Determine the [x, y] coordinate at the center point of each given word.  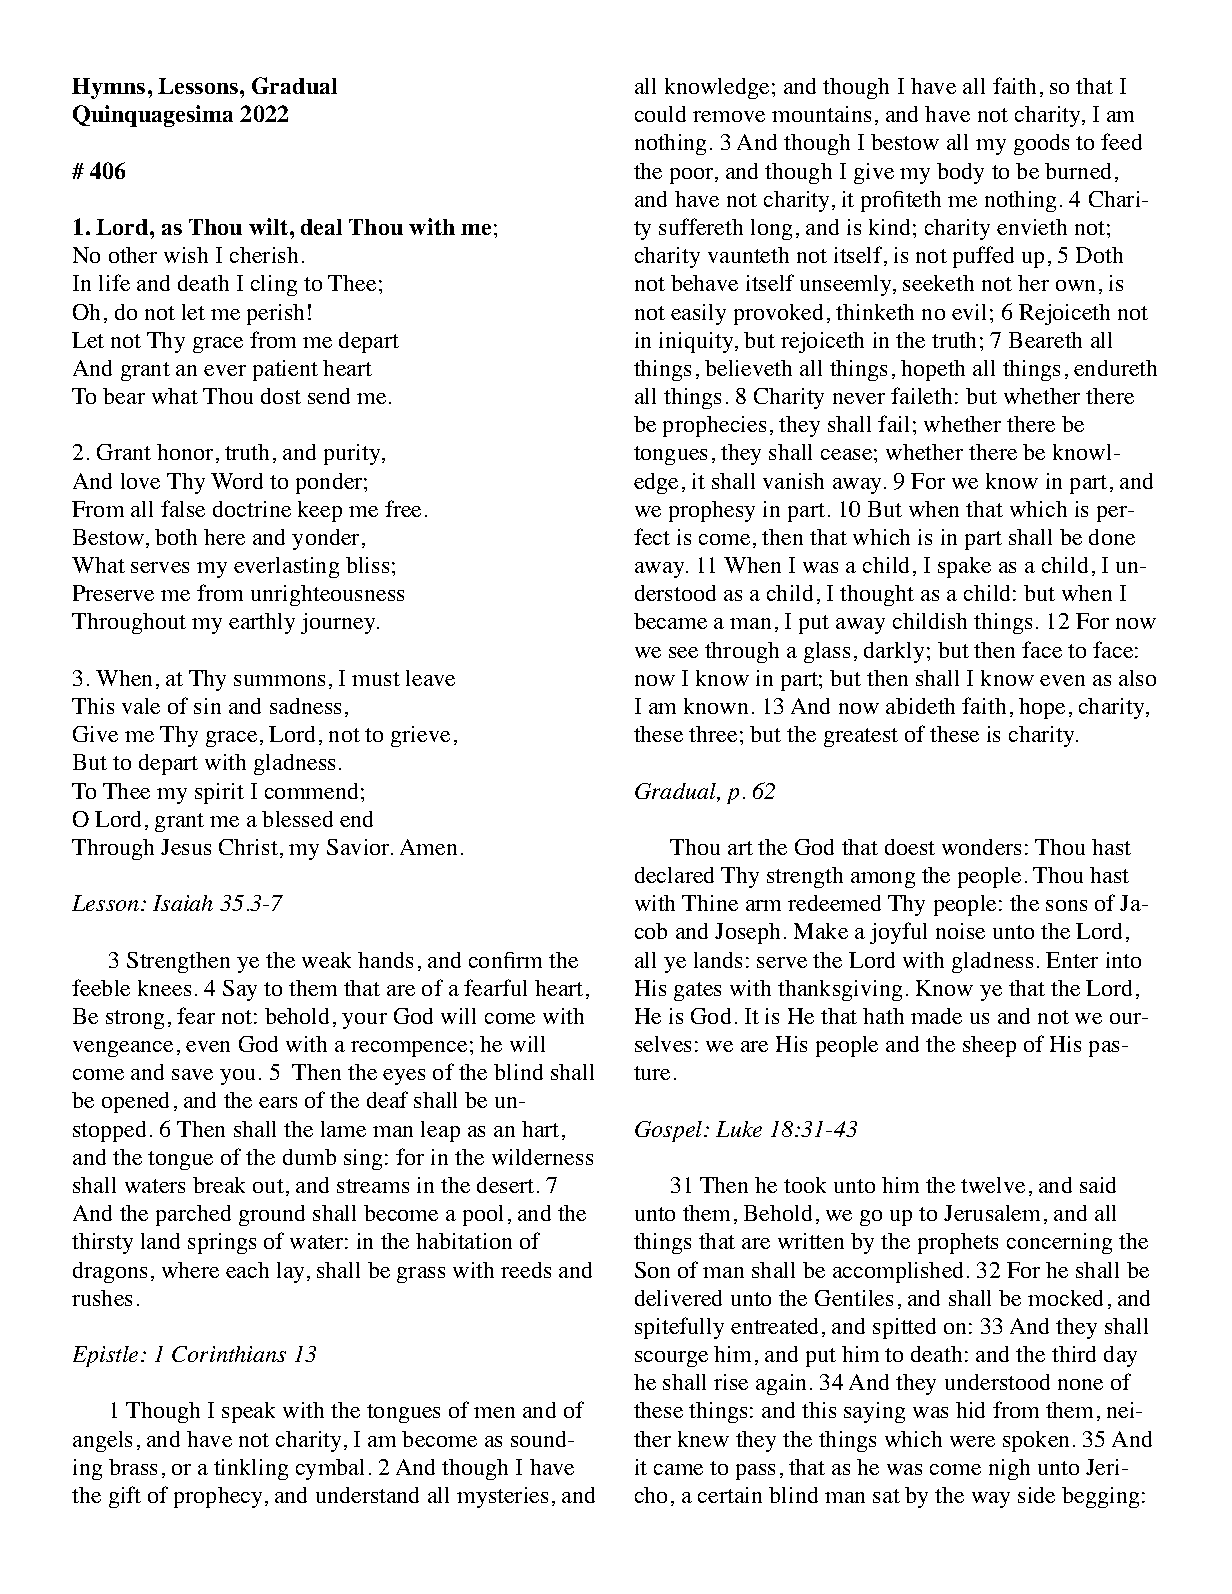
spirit [219, 793]
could [660, 114]
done [1112, 537]
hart [540, 1129]
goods [1041, 144]
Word [237, 481]
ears [278, 1102]
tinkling [251, 1469]
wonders [981, 847]
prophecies [714, 426]
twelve [993, 1185]
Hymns [108, 88]
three [713, 734]
